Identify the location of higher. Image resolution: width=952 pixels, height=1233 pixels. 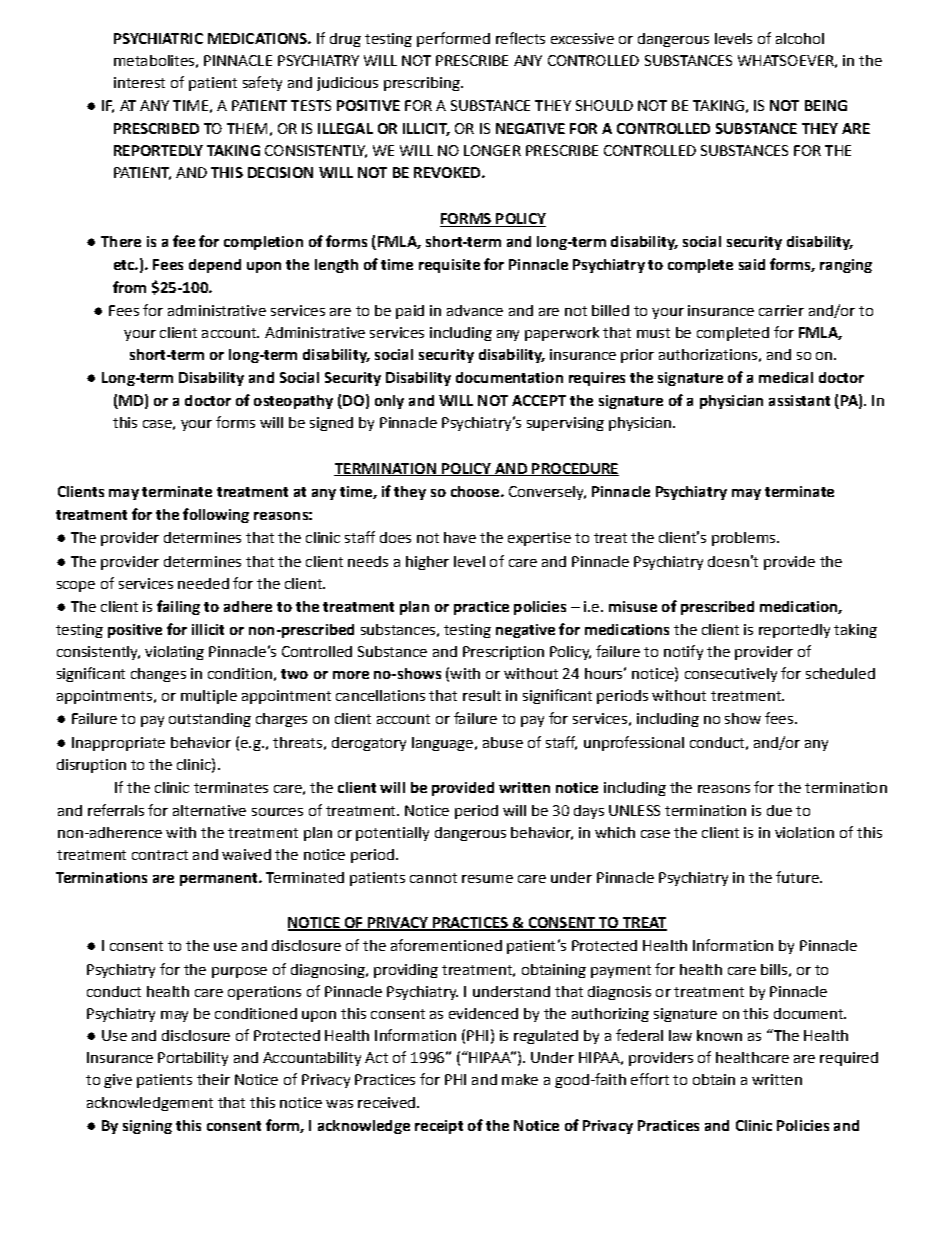
(427, 563).
